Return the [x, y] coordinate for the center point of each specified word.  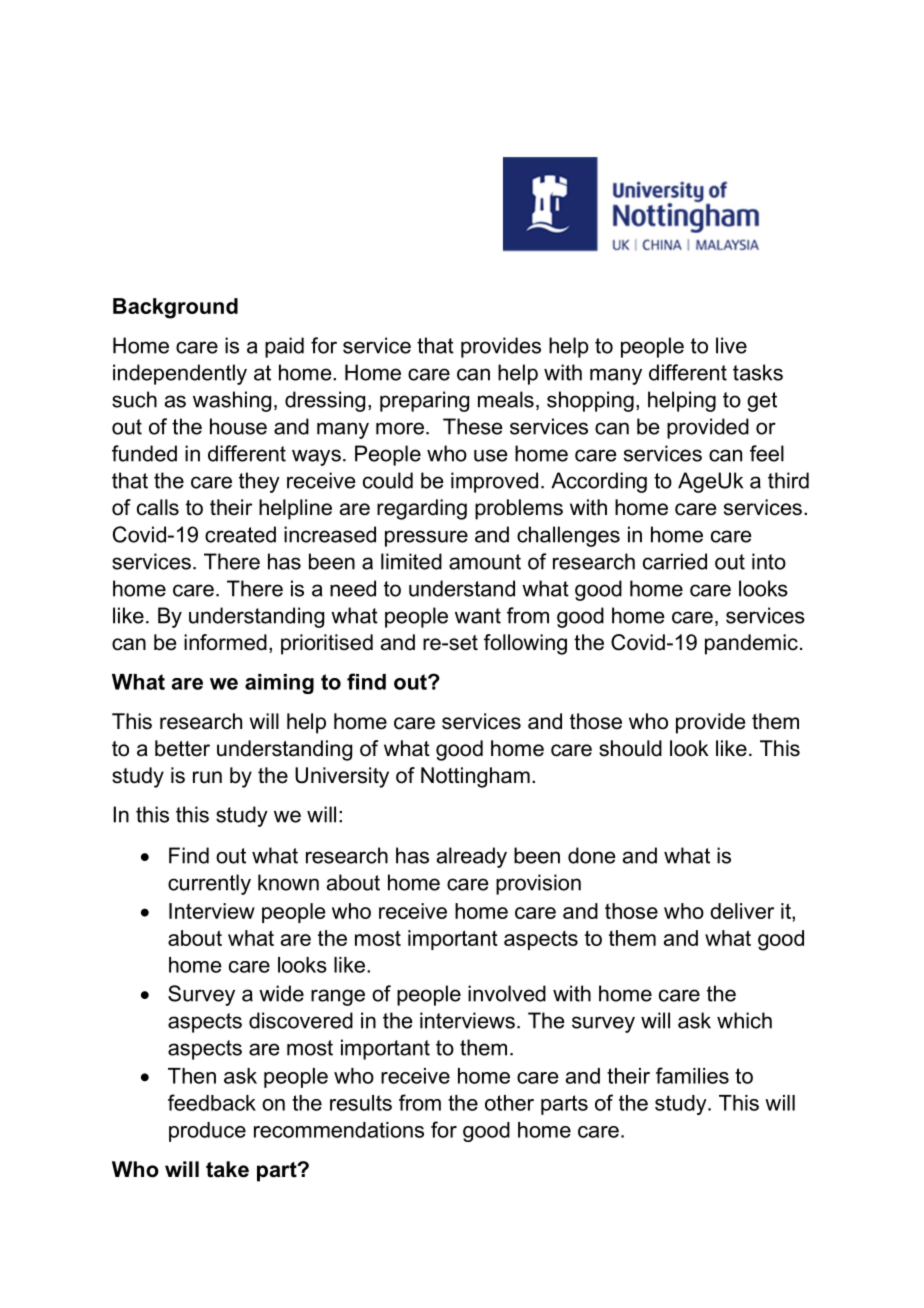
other [509, 1103]
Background [175, 308]
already [472, 857]
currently [209, 884]
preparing [424, 401]
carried [675, 561]
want [478, 616]
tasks [758, 372]
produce [207, 1132]
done [592, 855]
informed [225, 642]
